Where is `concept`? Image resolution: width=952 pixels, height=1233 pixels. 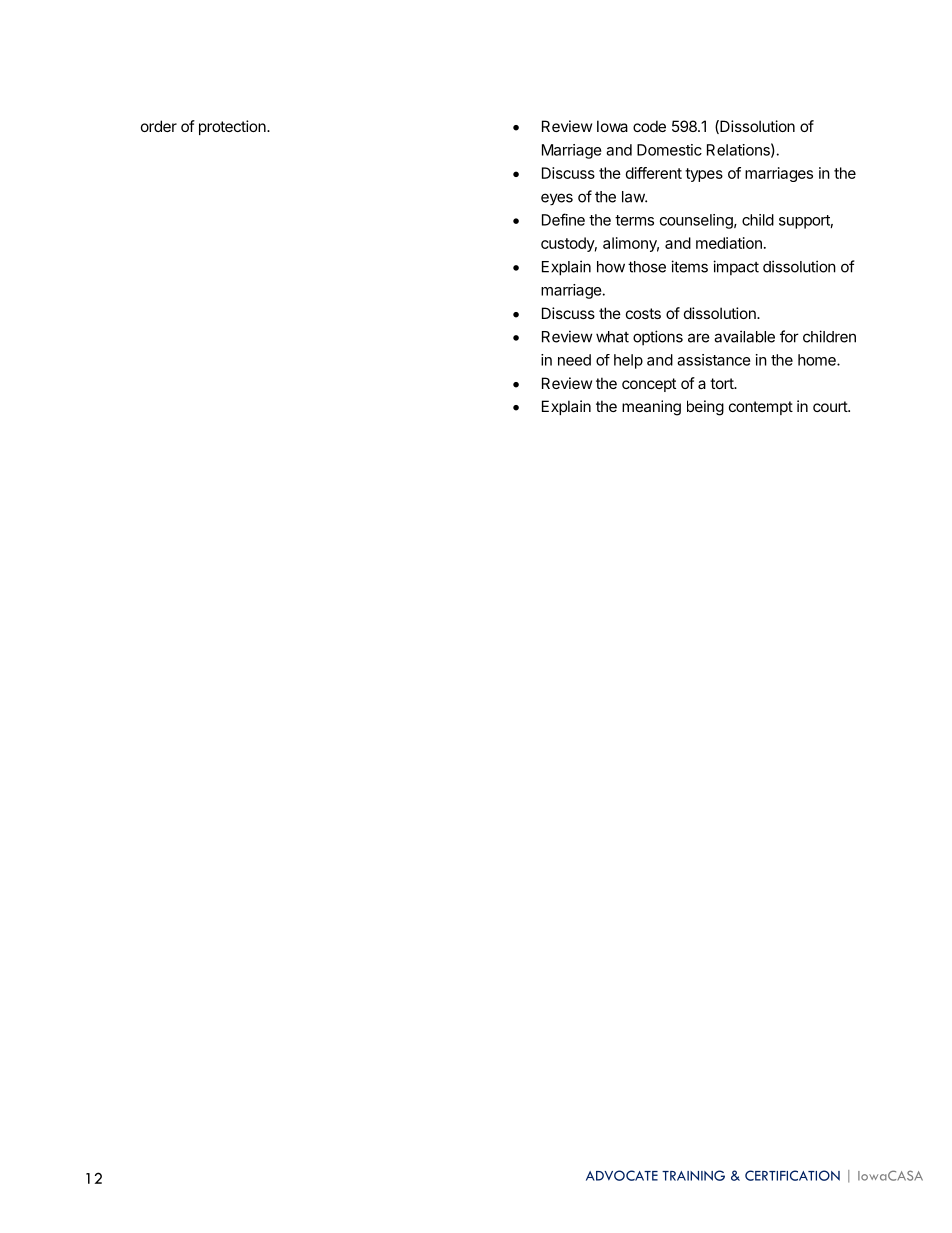
concept is located at coordinates (649, 385).
